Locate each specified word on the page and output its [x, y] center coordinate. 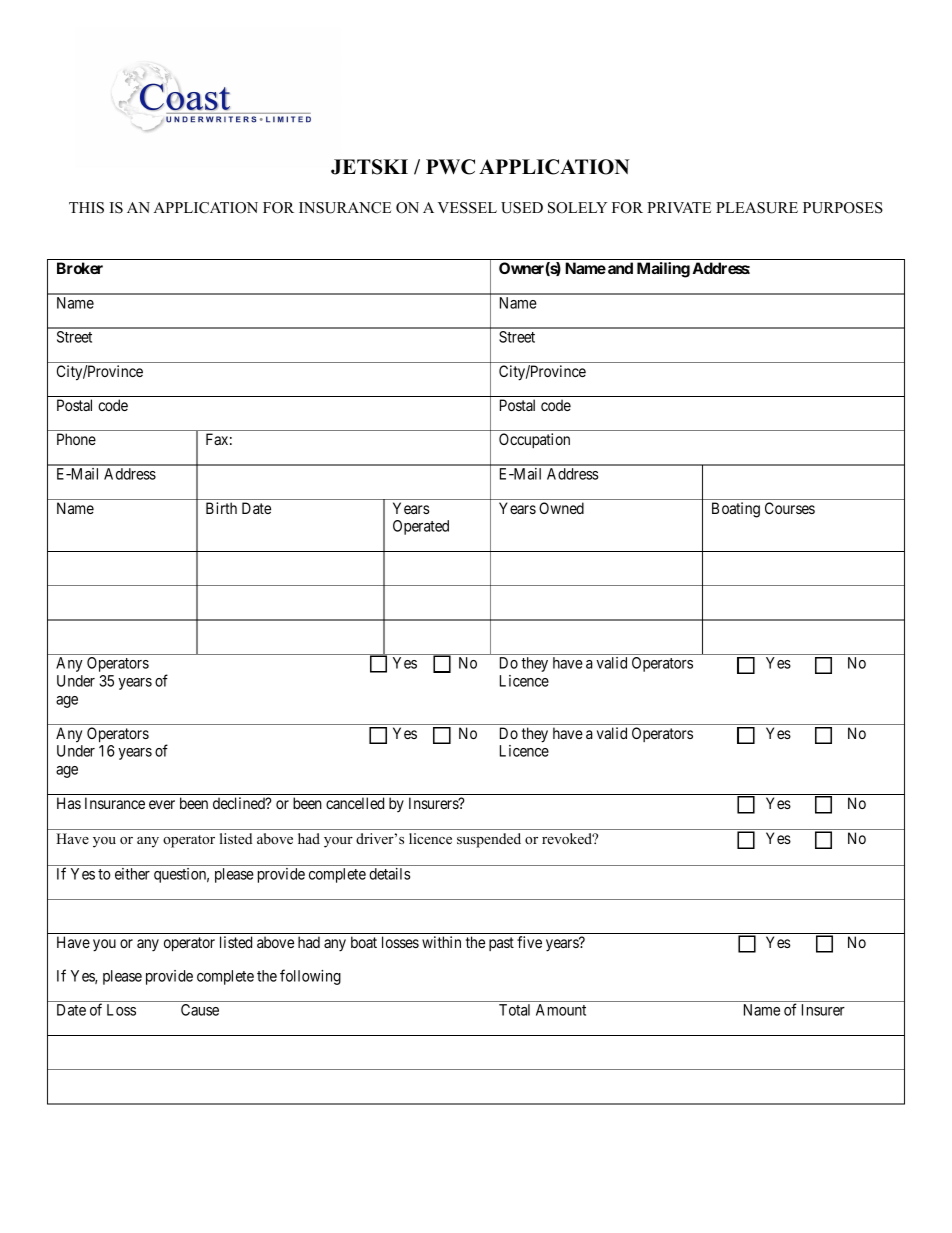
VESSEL [467, 208]
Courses [790, 508]
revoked [568, 838]
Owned [561, 508]
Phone [76, 439]
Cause [200, 1010]
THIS [86, 208]
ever [162, 804]
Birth [221, 508]
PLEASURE [757, 208]
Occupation [534, 440]
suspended [489, 840]
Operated [421, 527]
